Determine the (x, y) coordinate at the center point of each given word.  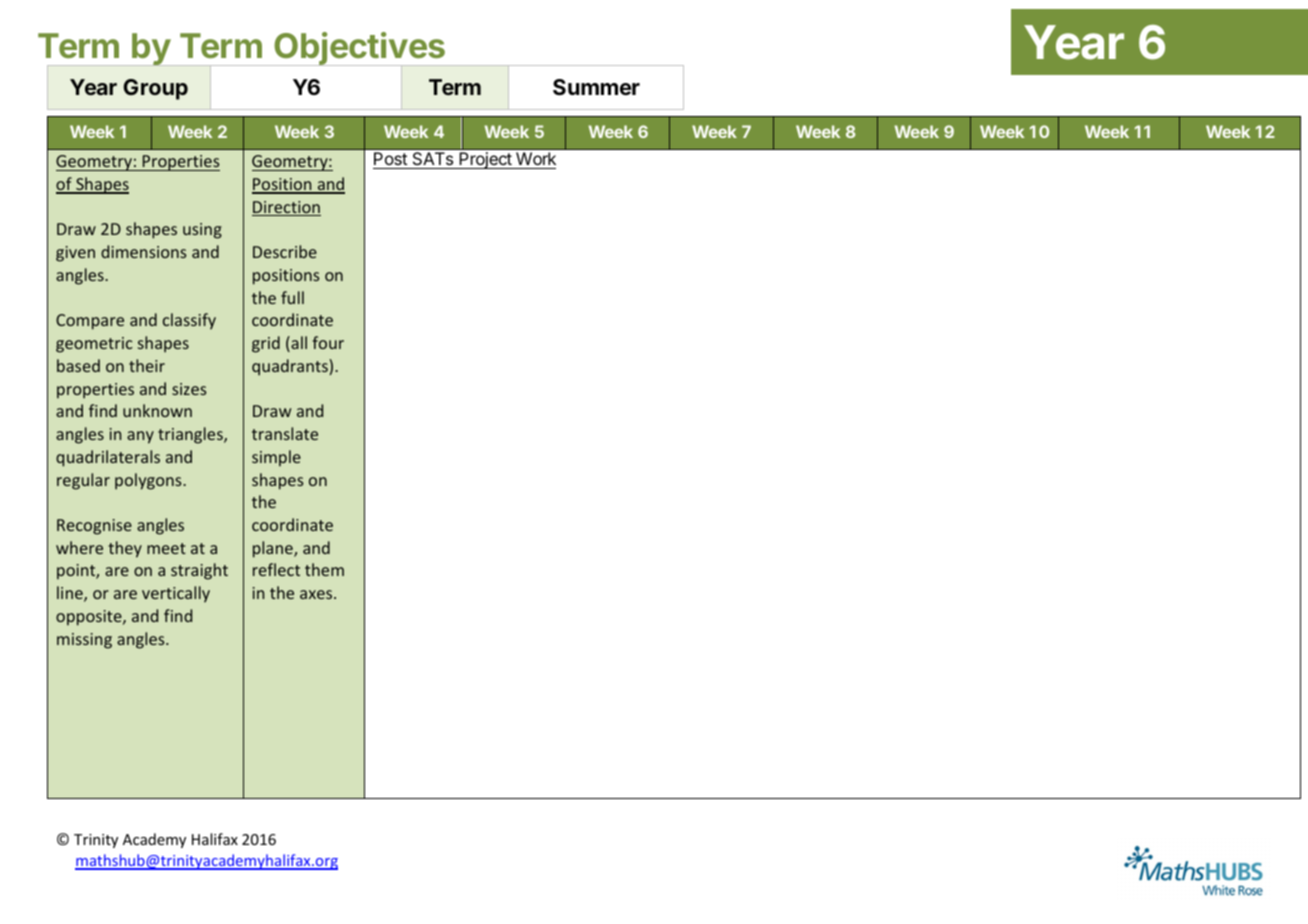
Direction (286, 208)
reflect (276, 569)
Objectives (359, 50)
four (328, 342)
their (147, 365)
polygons (149, 481)
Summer (596, 87)
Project (485, 160)
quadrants (291, 367)
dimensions (143, 251)
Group (155, 89)
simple (276, 458)
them (324, 569)
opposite (90, 618)
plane (274, 549)
